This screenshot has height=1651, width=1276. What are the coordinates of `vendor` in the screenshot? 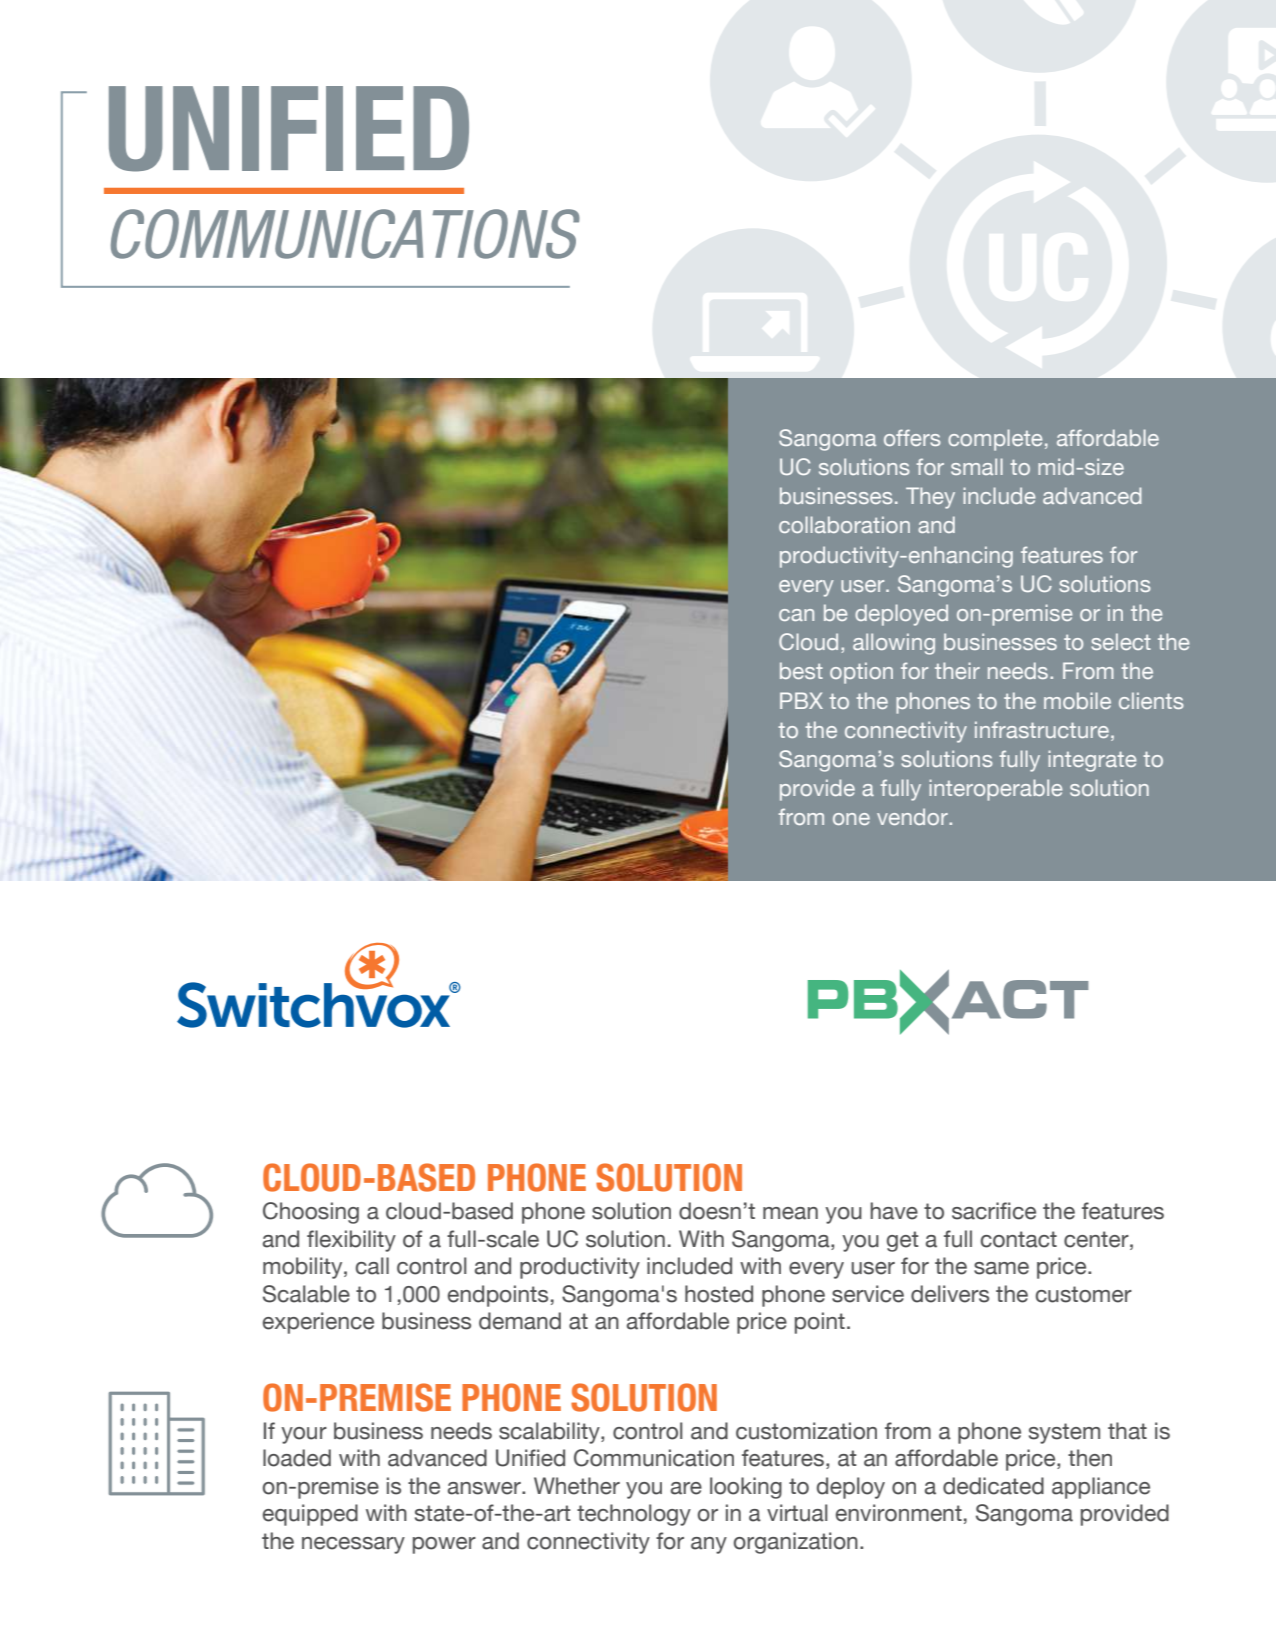 It's located at (913, 816).
